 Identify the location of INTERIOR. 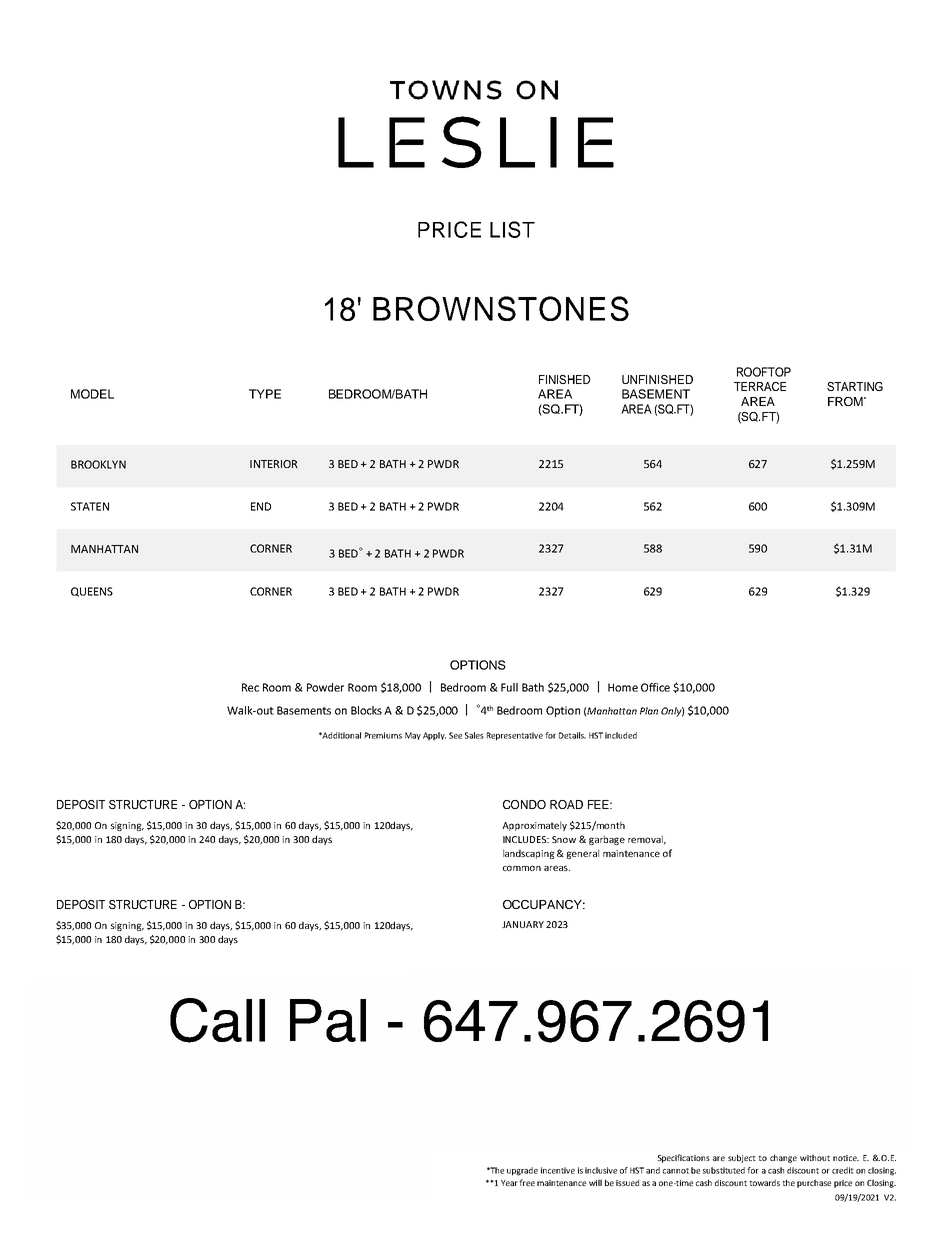
(274, 464).
